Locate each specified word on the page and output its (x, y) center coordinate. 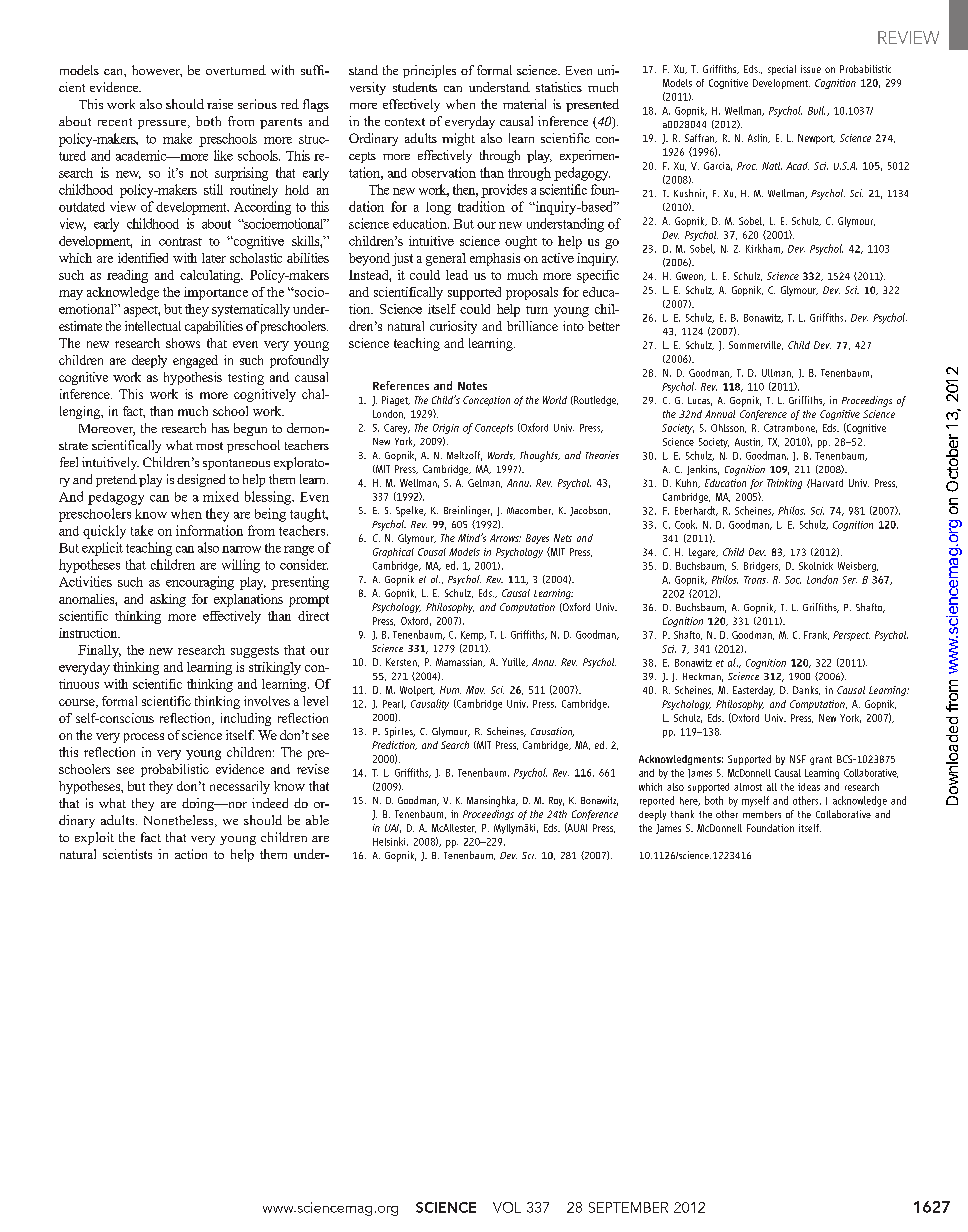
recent (115, 122)
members (762, 814)
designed (201, 480)
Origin (446, 429)
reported (657, 801)
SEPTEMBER (628, 1207)
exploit (94, 838)
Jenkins (703, 470)
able (317, 820)
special (782, 70)
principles (429, 71)
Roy (556, 801)
